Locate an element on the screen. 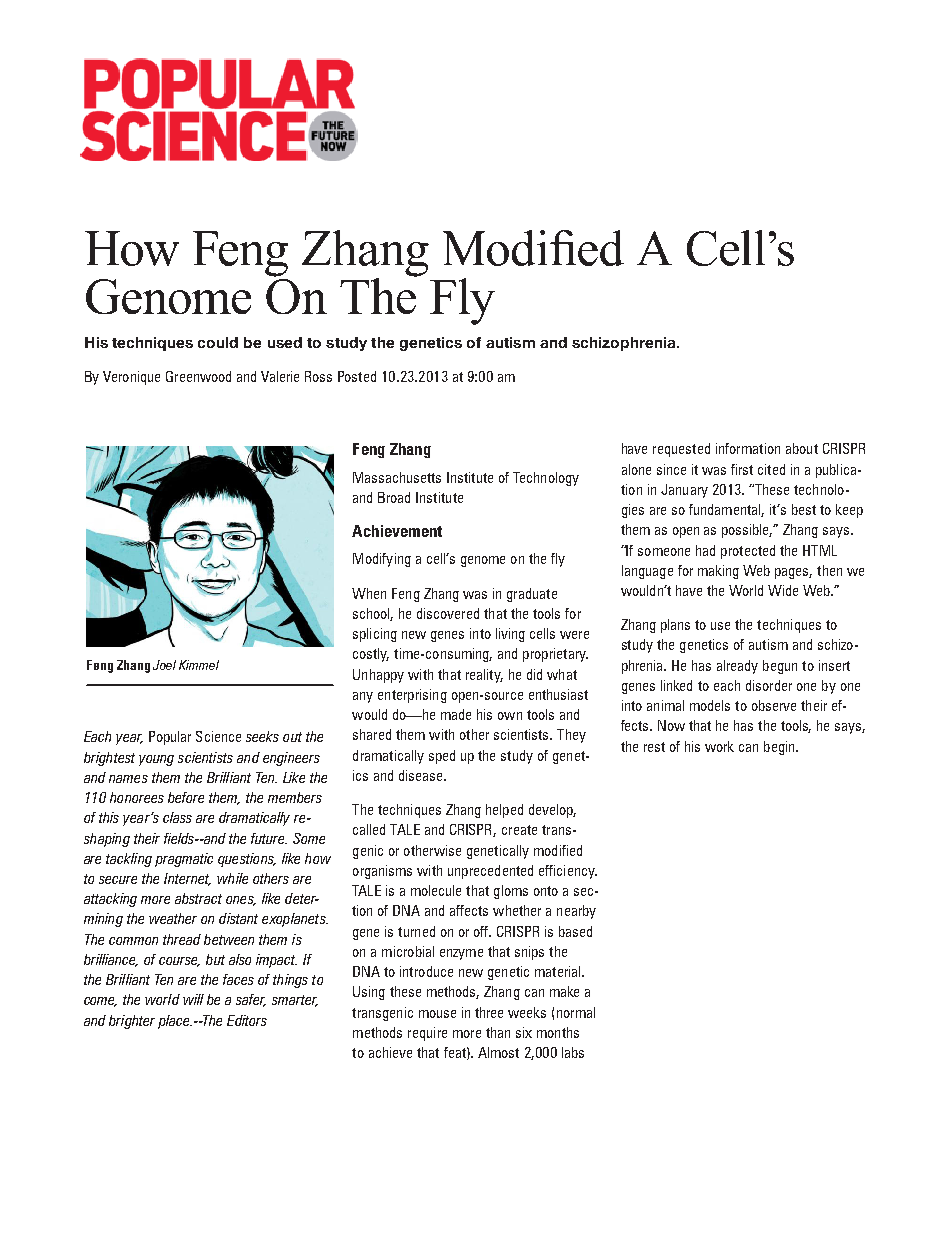 The width and height of the screenshot is (952, 1233). begin is located at coordinates (780, 748).
